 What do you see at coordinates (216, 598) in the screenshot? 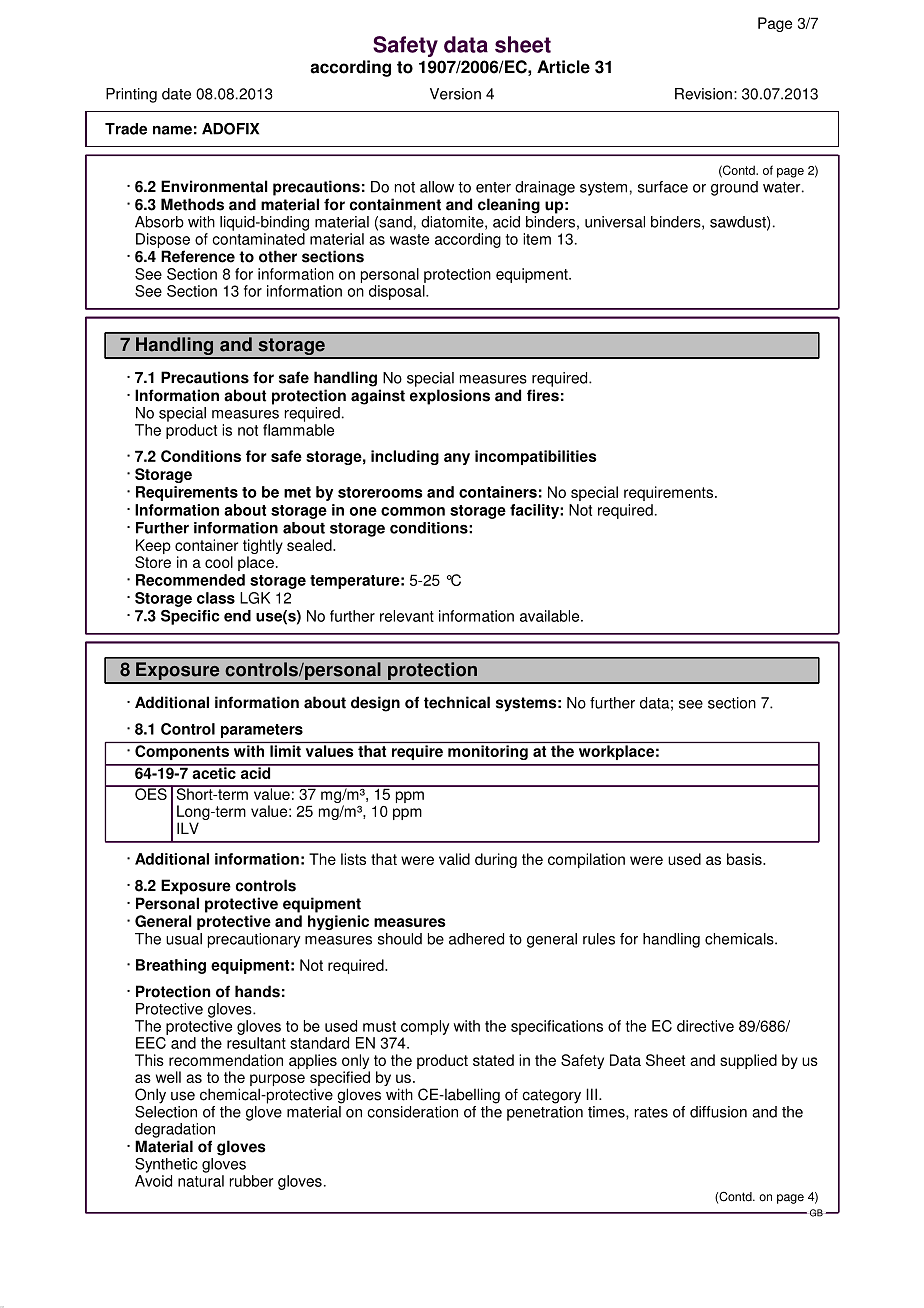
I see `class` at bounding box center [216, 598].
